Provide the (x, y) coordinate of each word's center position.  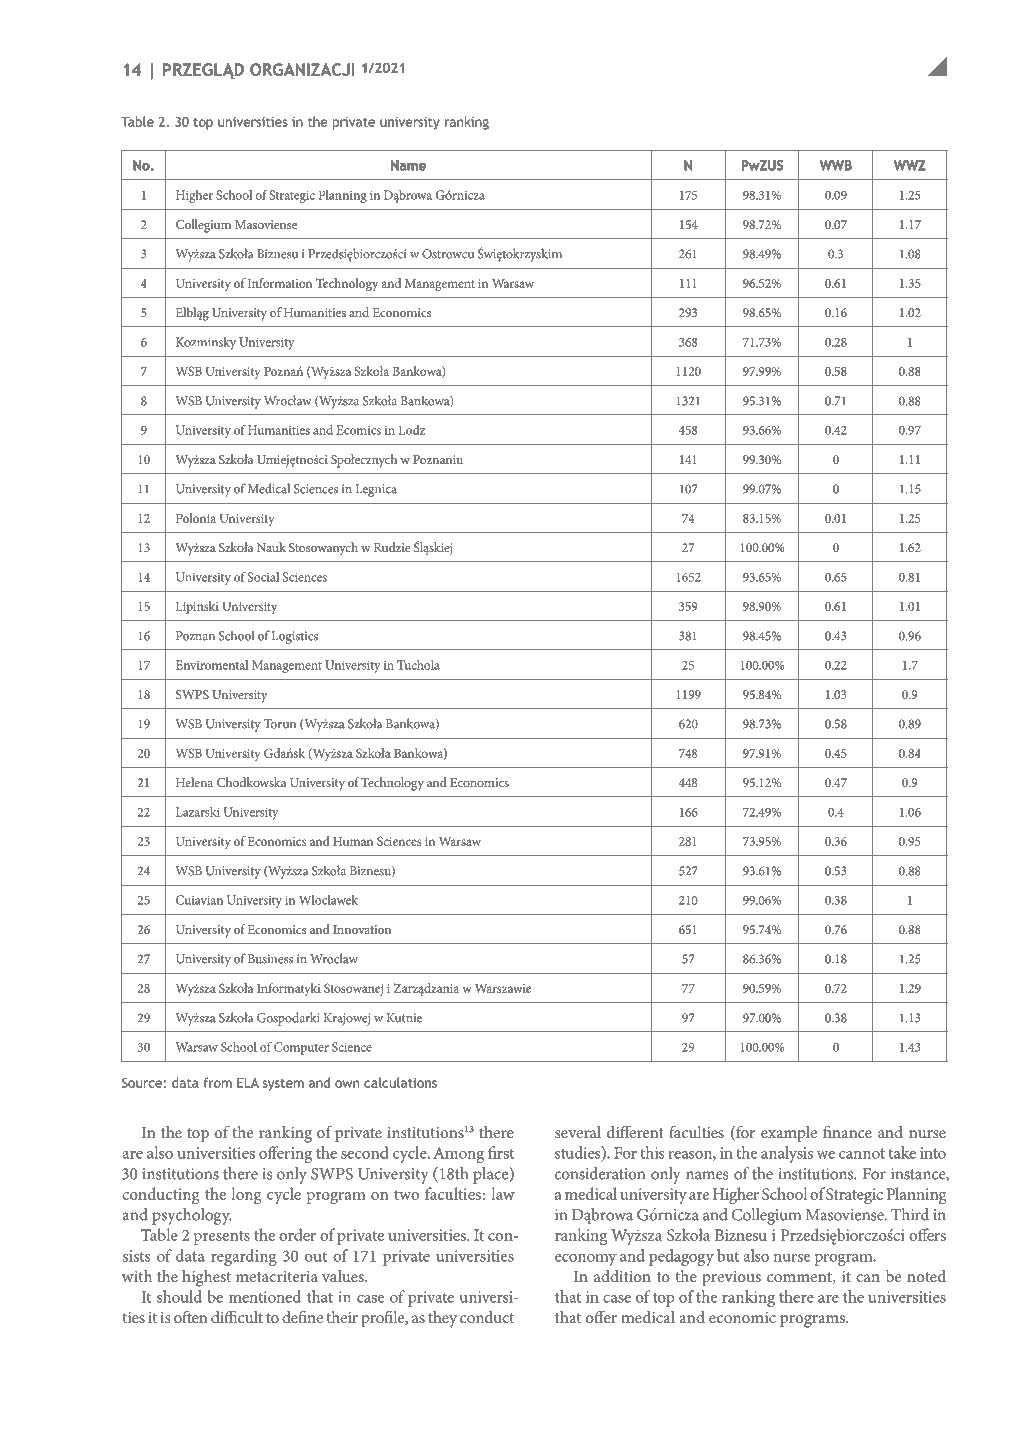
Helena (194, 782)
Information (280, 283)
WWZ (909, 165)
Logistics (295, 637)
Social (263, 577)
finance (847, 1131)
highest (206, 1278)
